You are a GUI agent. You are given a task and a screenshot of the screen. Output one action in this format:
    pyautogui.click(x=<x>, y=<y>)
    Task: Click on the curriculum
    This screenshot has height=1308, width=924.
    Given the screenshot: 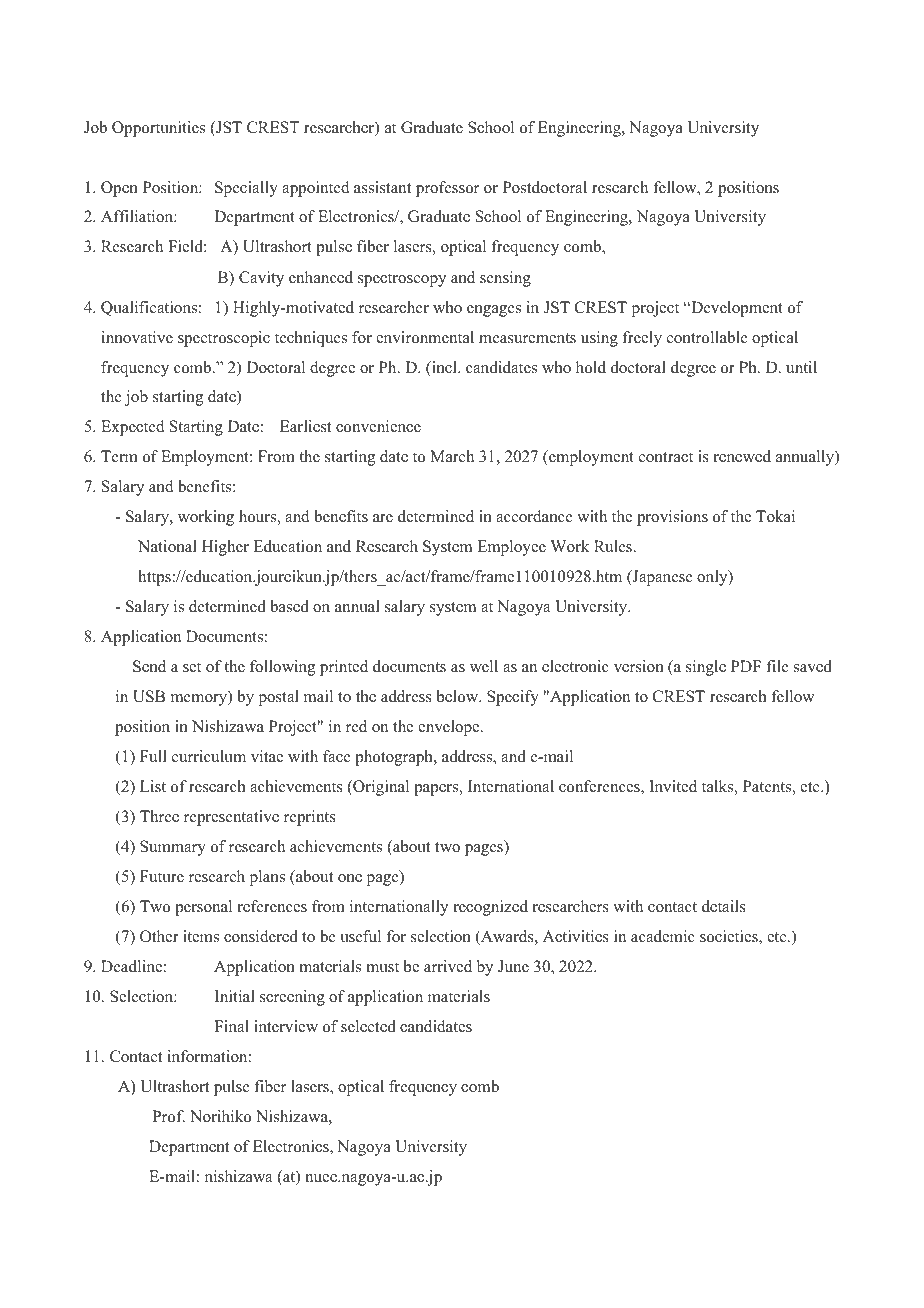 What is the action you would take?
    pyautogui.click(x=209, y=756)
